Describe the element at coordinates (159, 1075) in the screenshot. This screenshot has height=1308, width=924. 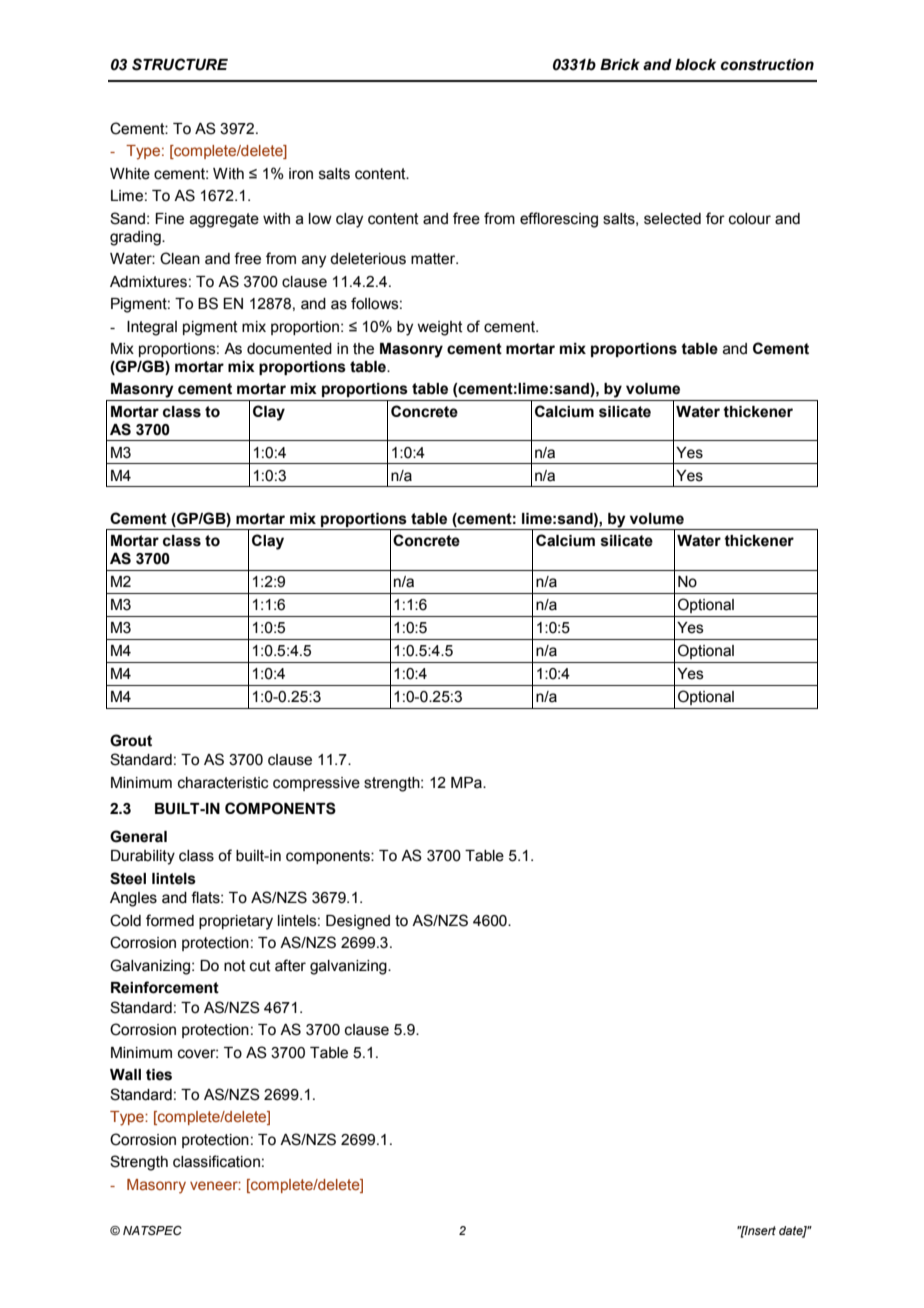
I see `ties` at that location.
